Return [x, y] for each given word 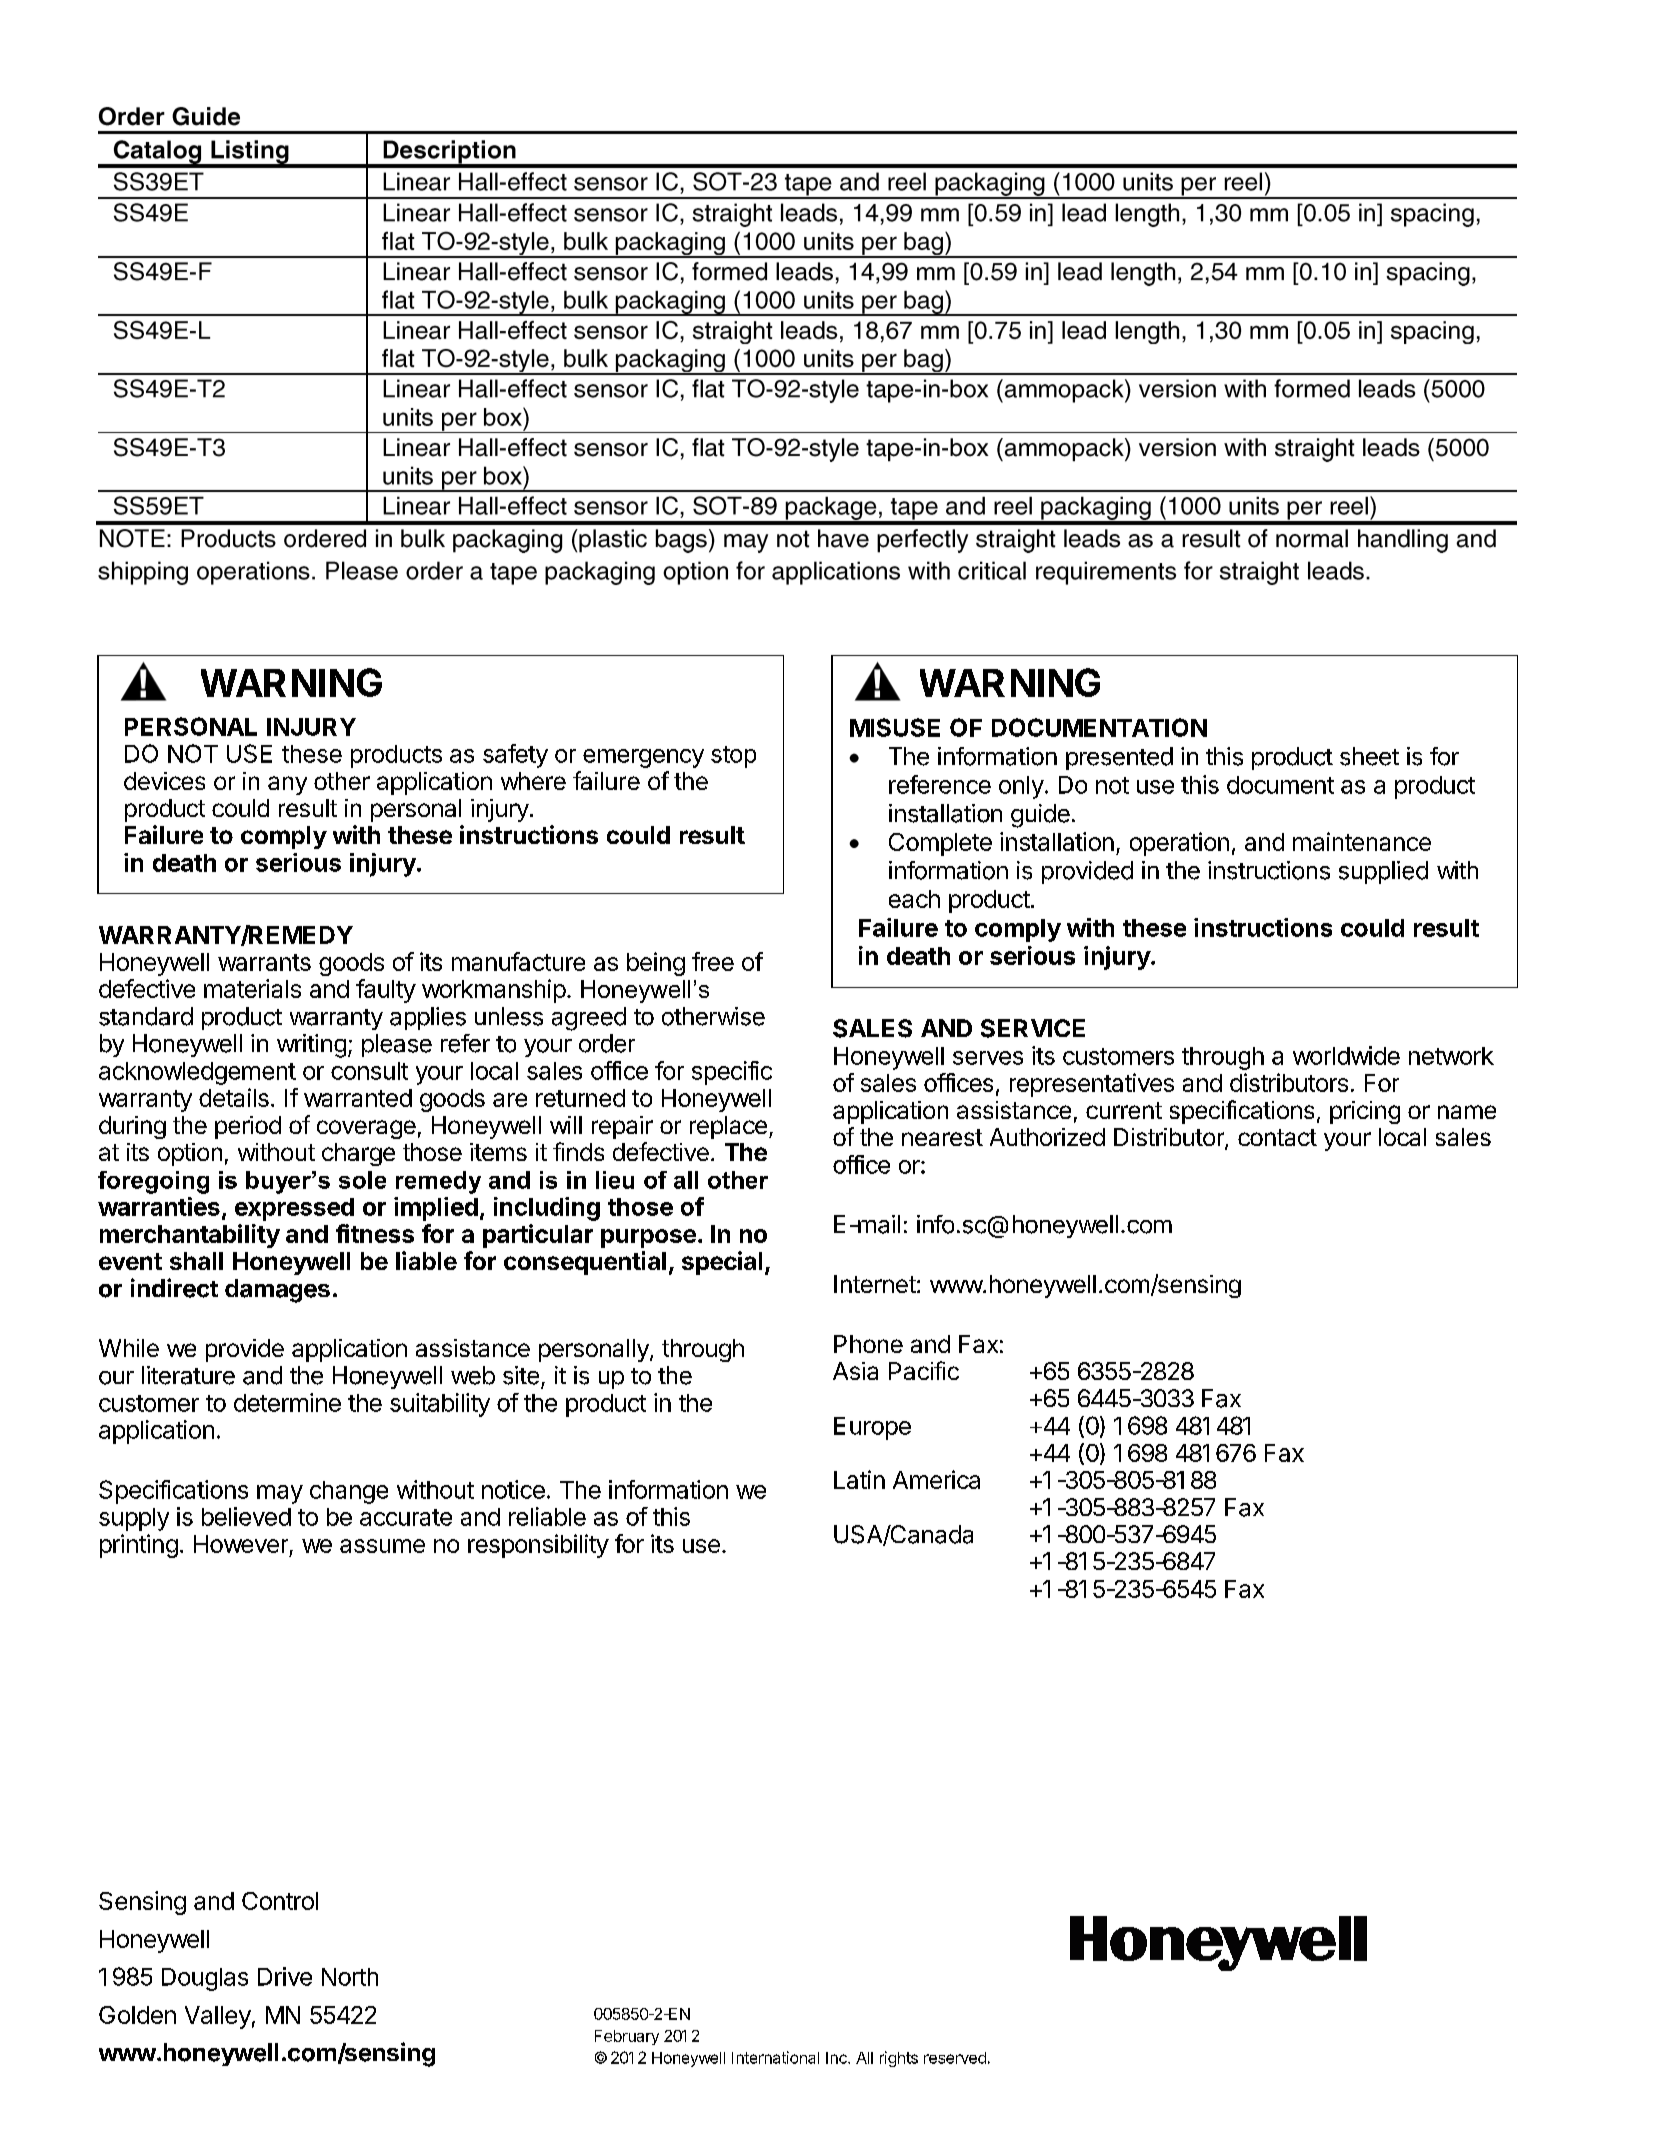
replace [728, 1127]
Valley [218, 2017]
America [936, 1479]
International [775, 2057]
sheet [1369, 756]
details [234, 1097]
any [287, 785]
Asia [855, 1371]
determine [287, 1402]
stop [733, 757]
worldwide [1346, 1055]
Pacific [924, 1370]
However [241, 1544]
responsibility [538, 1546]
